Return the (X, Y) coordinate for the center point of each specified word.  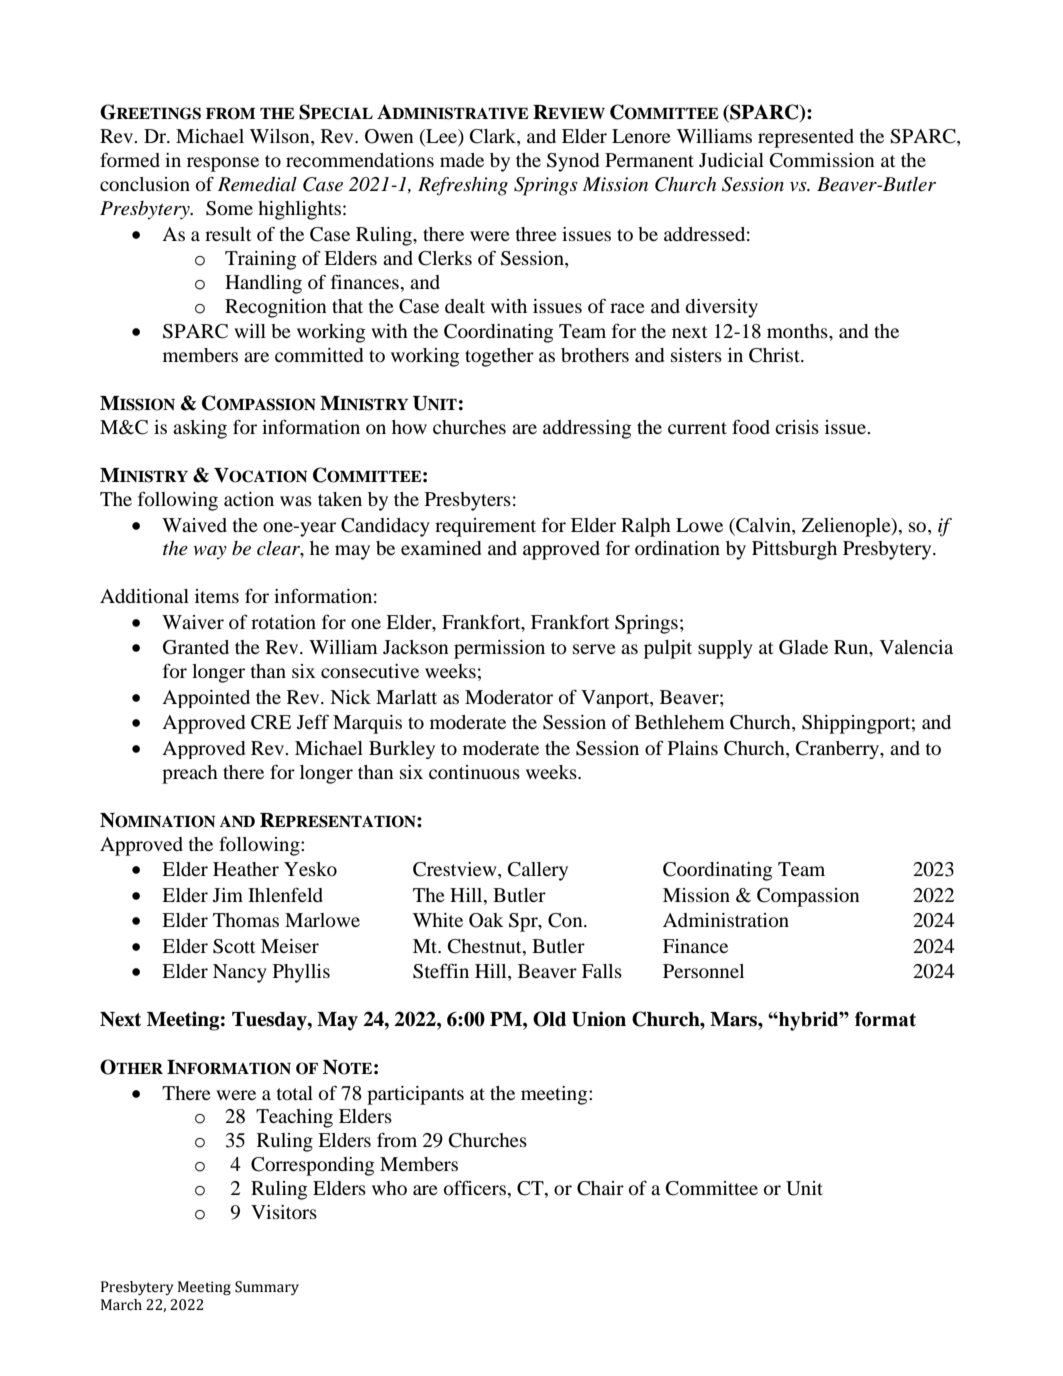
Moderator (509, 697)
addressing (587, 429)
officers (475, 1187)
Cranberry (839, 750)
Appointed (206, 699)
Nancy (240, 973)
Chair (600, 1188)
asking (200, 429)
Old (549, 1019)
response (223, 164)
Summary (267, 1288)
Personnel (703, 971)
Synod (573, 162)
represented (806, 138)
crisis (797, 427)
